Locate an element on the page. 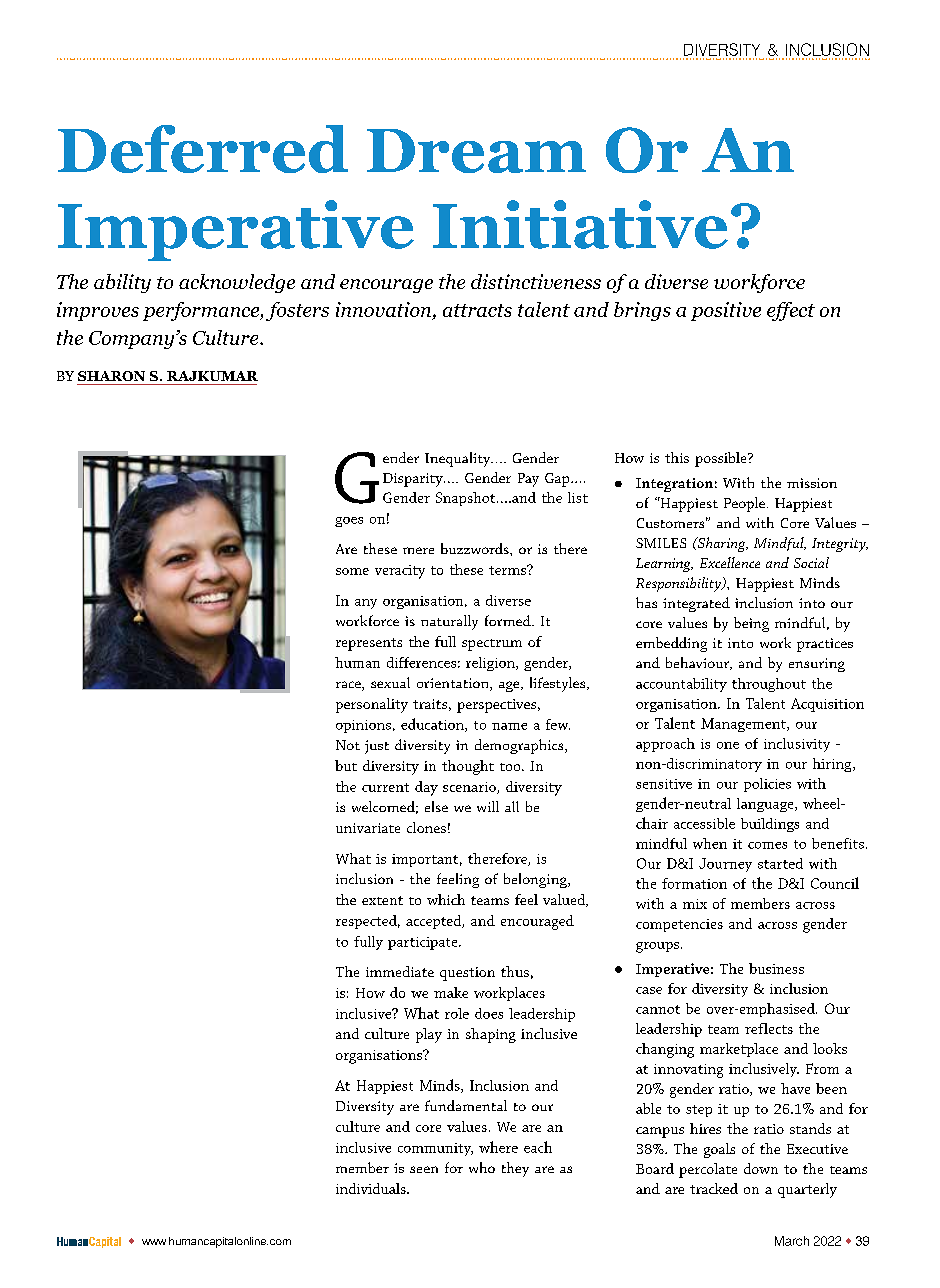 Image resolution: width=940 pixels, height=1288 pixels. RAJKUMAR is located at coordinates (212, 376).
